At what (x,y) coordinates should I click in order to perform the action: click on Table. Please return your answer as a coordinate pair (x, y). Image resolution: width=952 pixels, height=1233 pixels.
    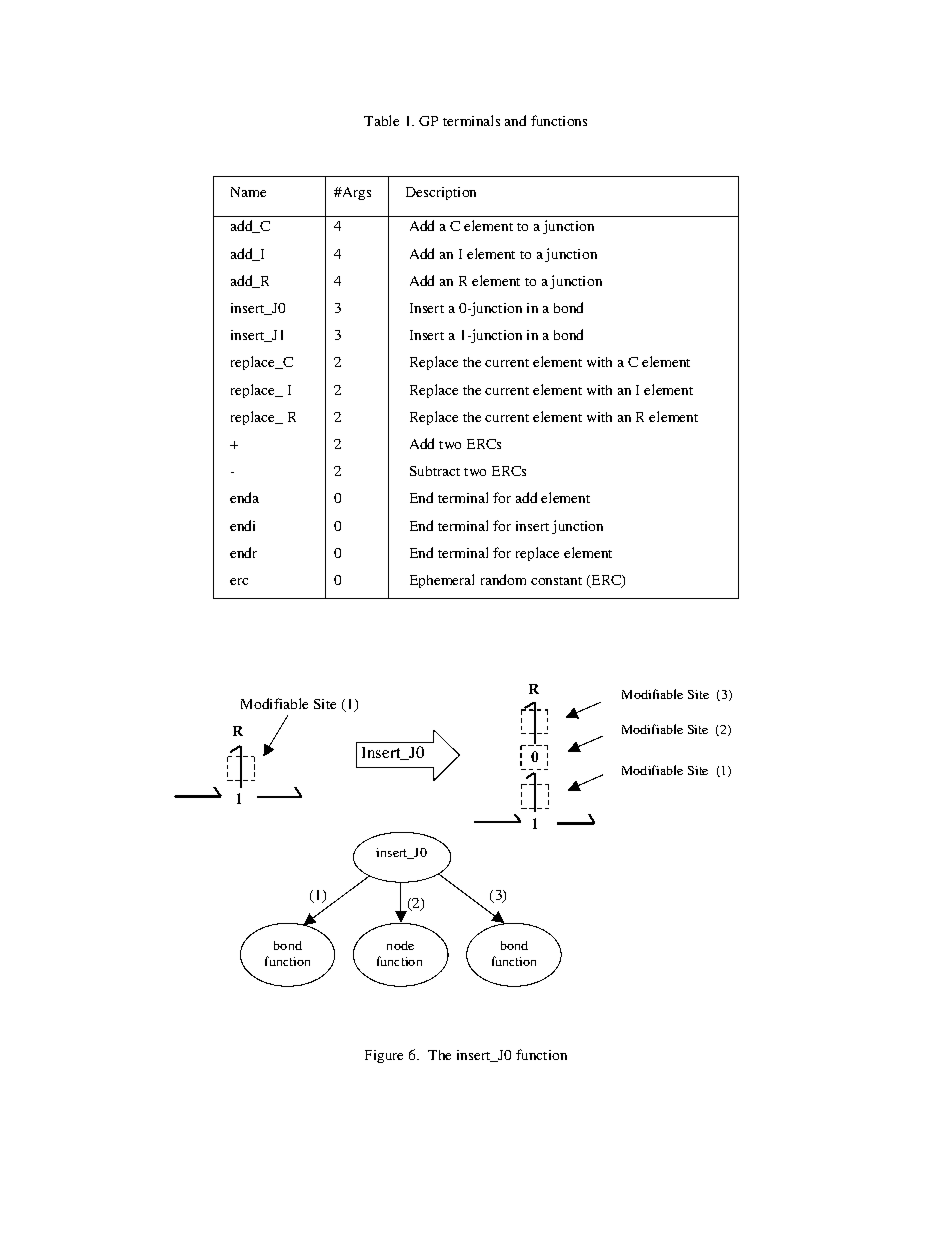
    Looking at the image, I should click on (381, 120).
